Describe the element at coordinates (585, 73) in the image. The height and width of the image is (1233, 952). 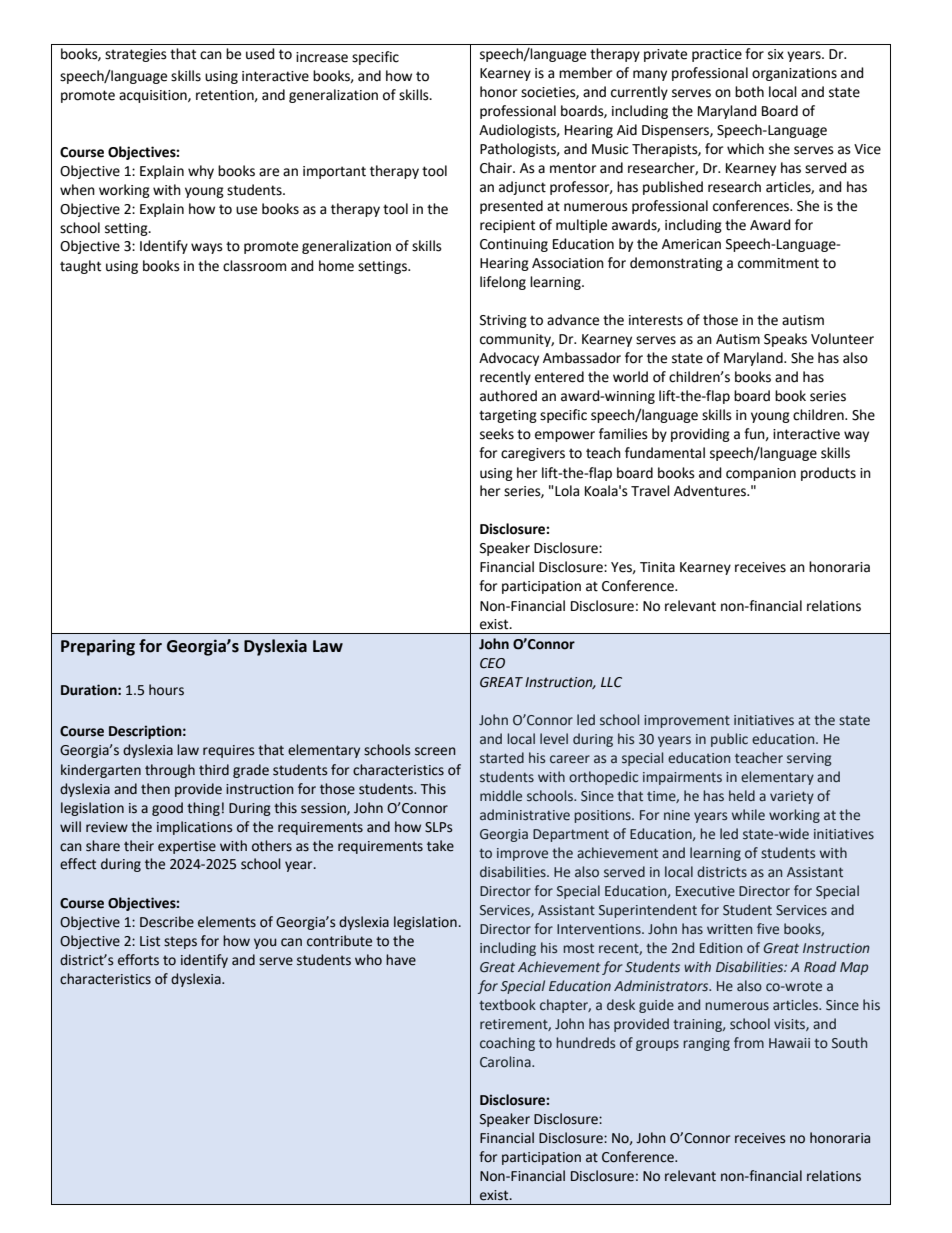
I see `member` at that location.
